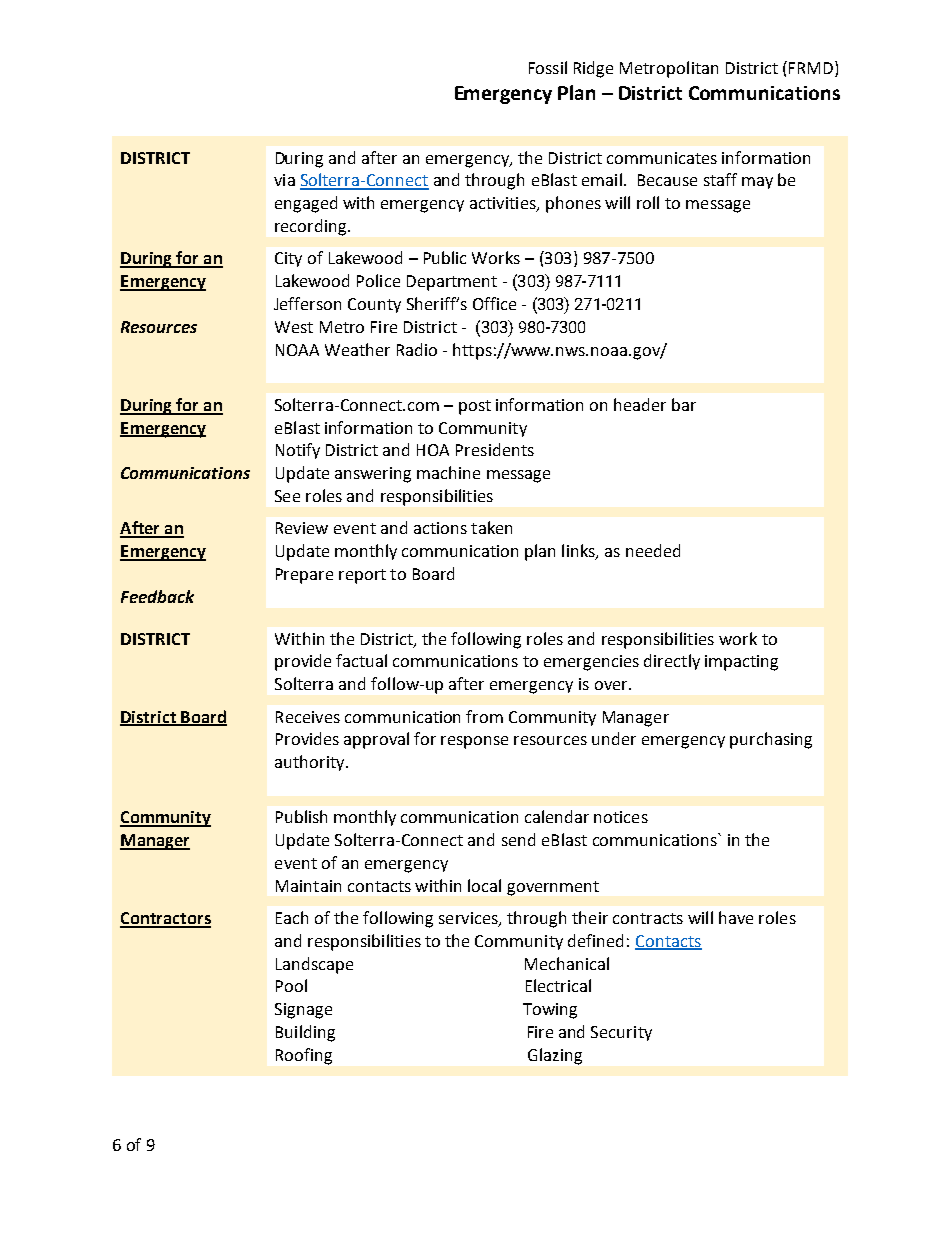 This page has width=952, height=1233. What do you see at coordinates (621, 1033) in the page?
I see `Security` at bounding box center [621, 1033].
